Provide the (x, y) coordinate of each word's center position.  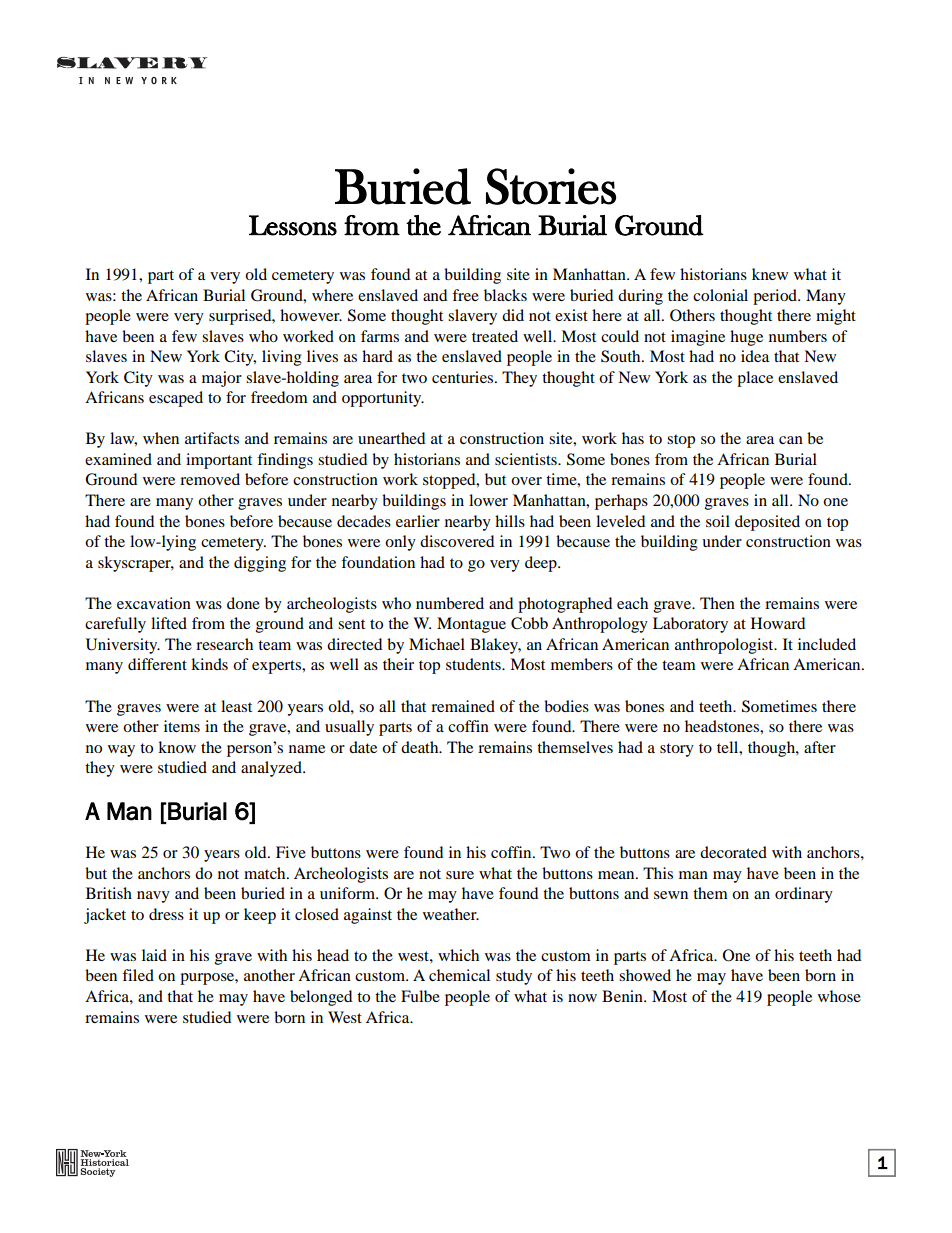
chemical (459, 975)
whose (839, 996)
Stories (551, 186)
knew (770, 274)
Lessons (293, 225)
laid (154, 955)
